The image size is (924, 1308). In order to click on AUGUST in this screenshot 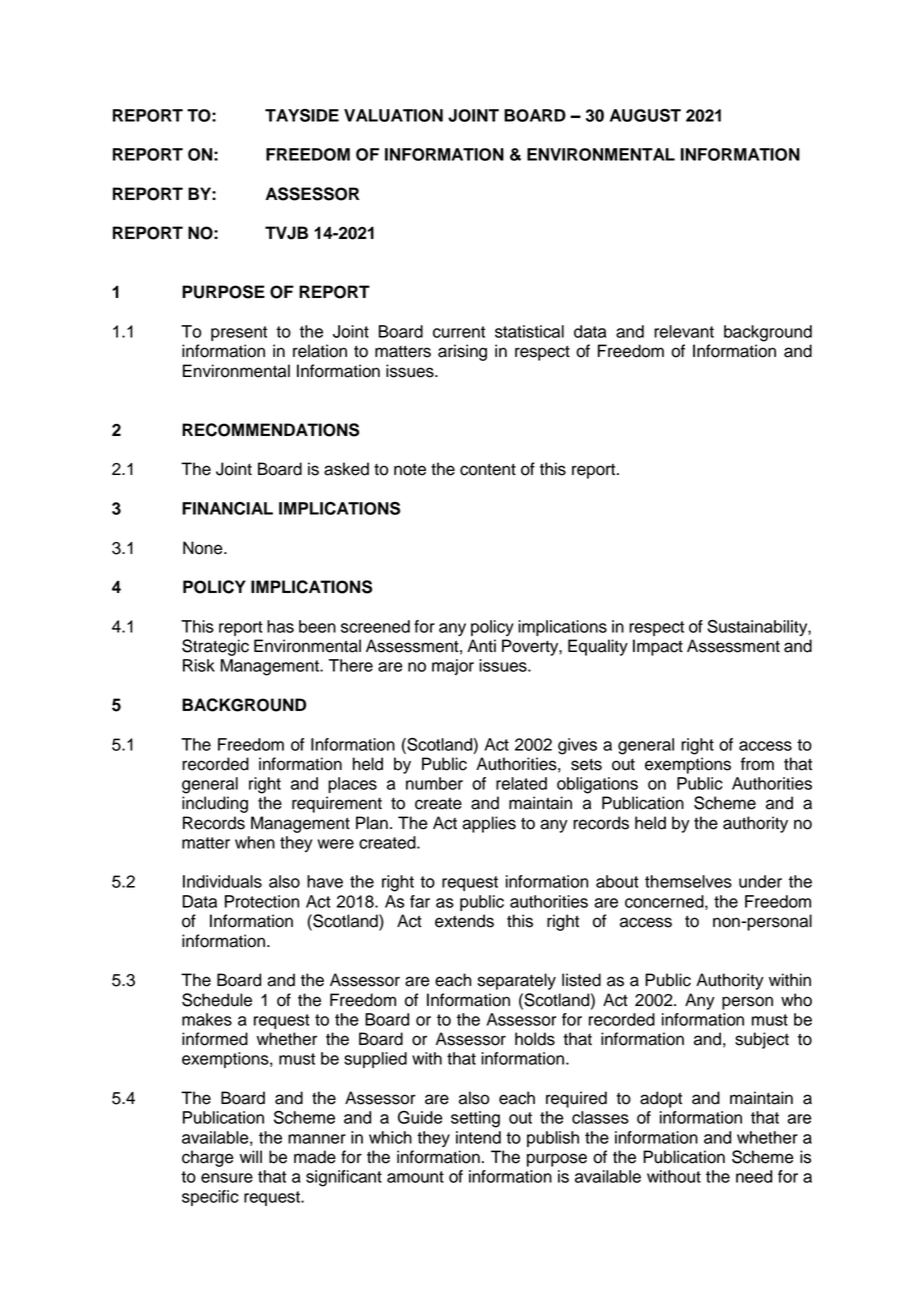, I will do `click(645, 115)`.
